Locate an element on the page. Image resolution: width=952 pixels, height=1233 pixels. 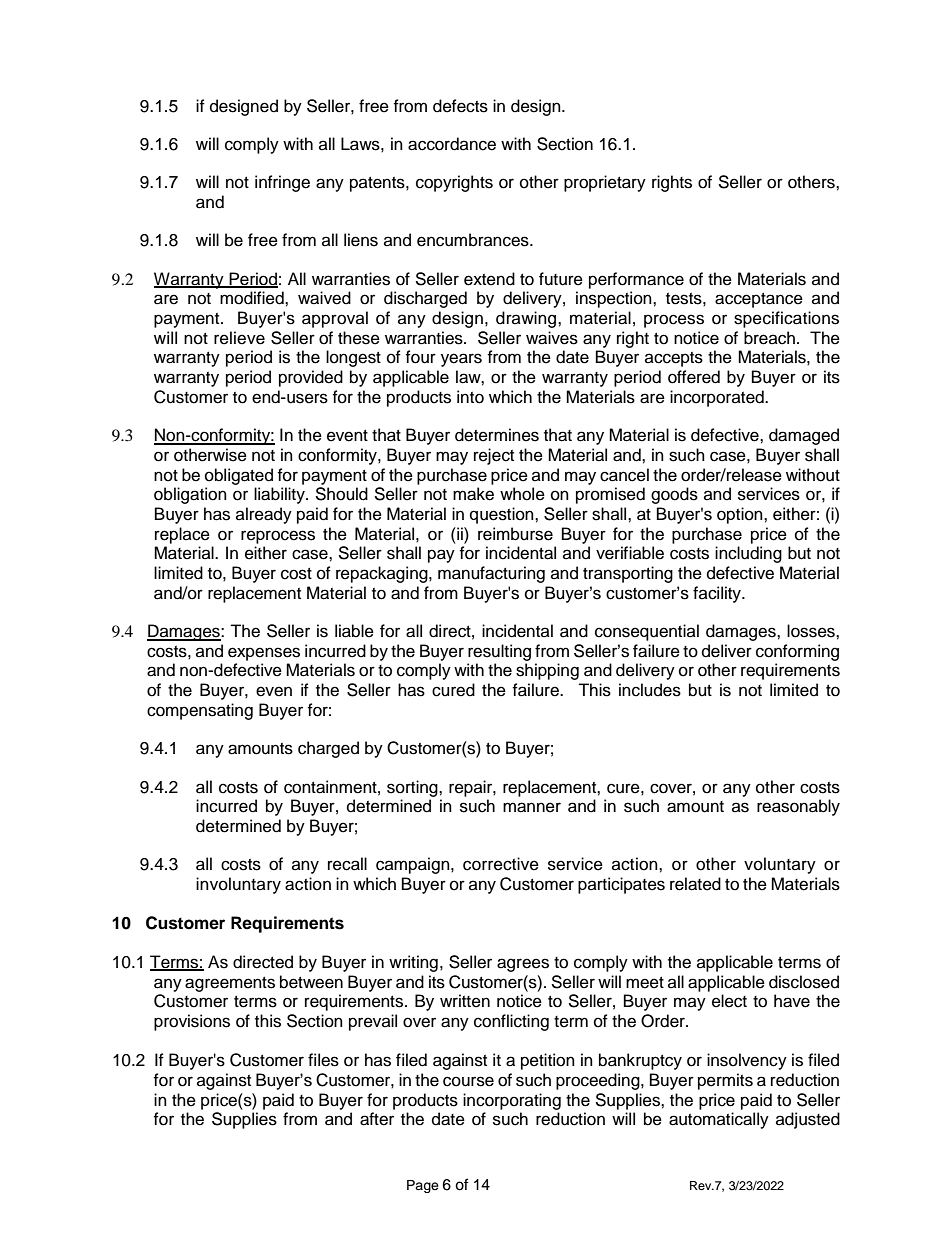
accordance is located at coordinates (452, 144).
